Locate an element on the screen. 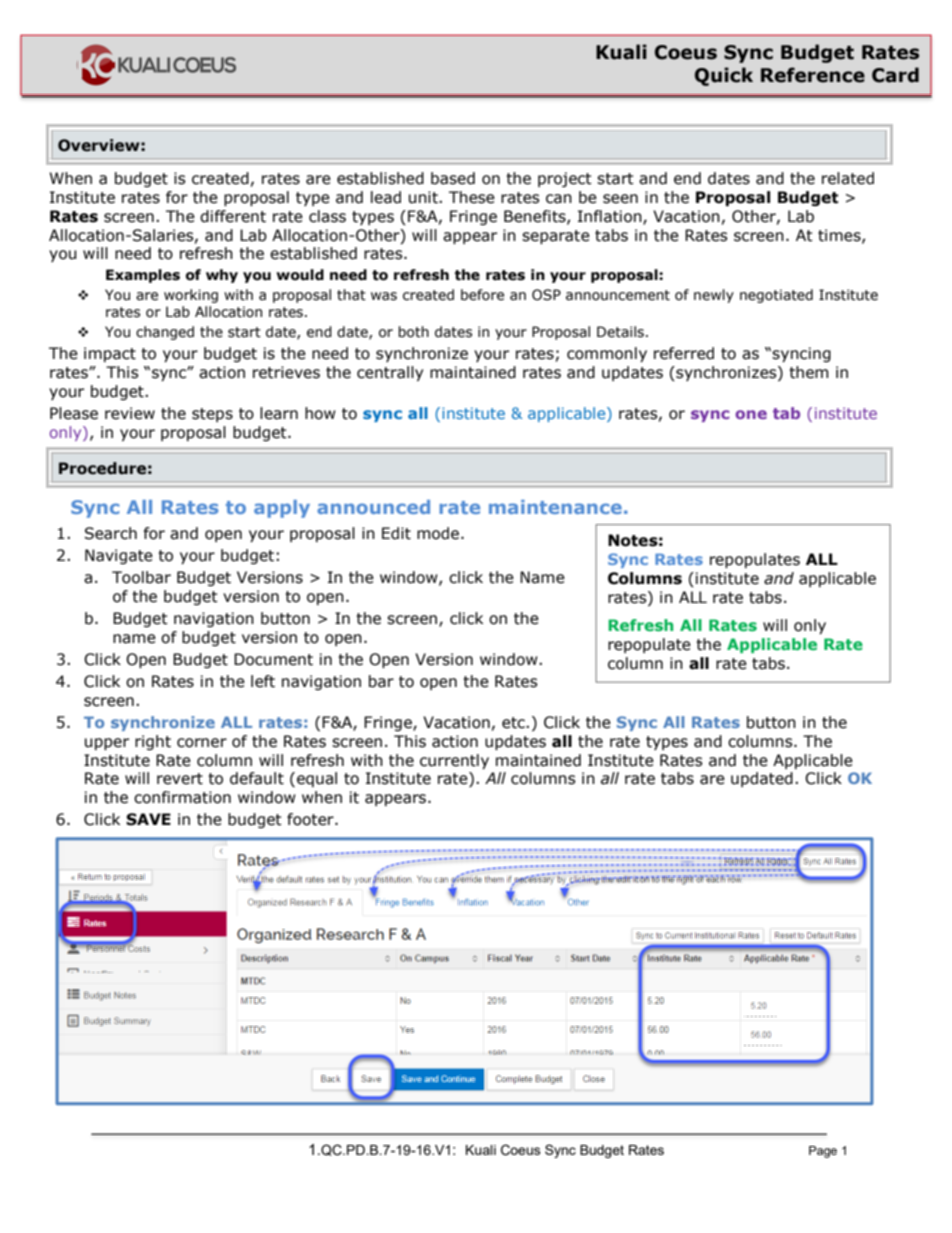  one is located at coordinates (751, 414).
